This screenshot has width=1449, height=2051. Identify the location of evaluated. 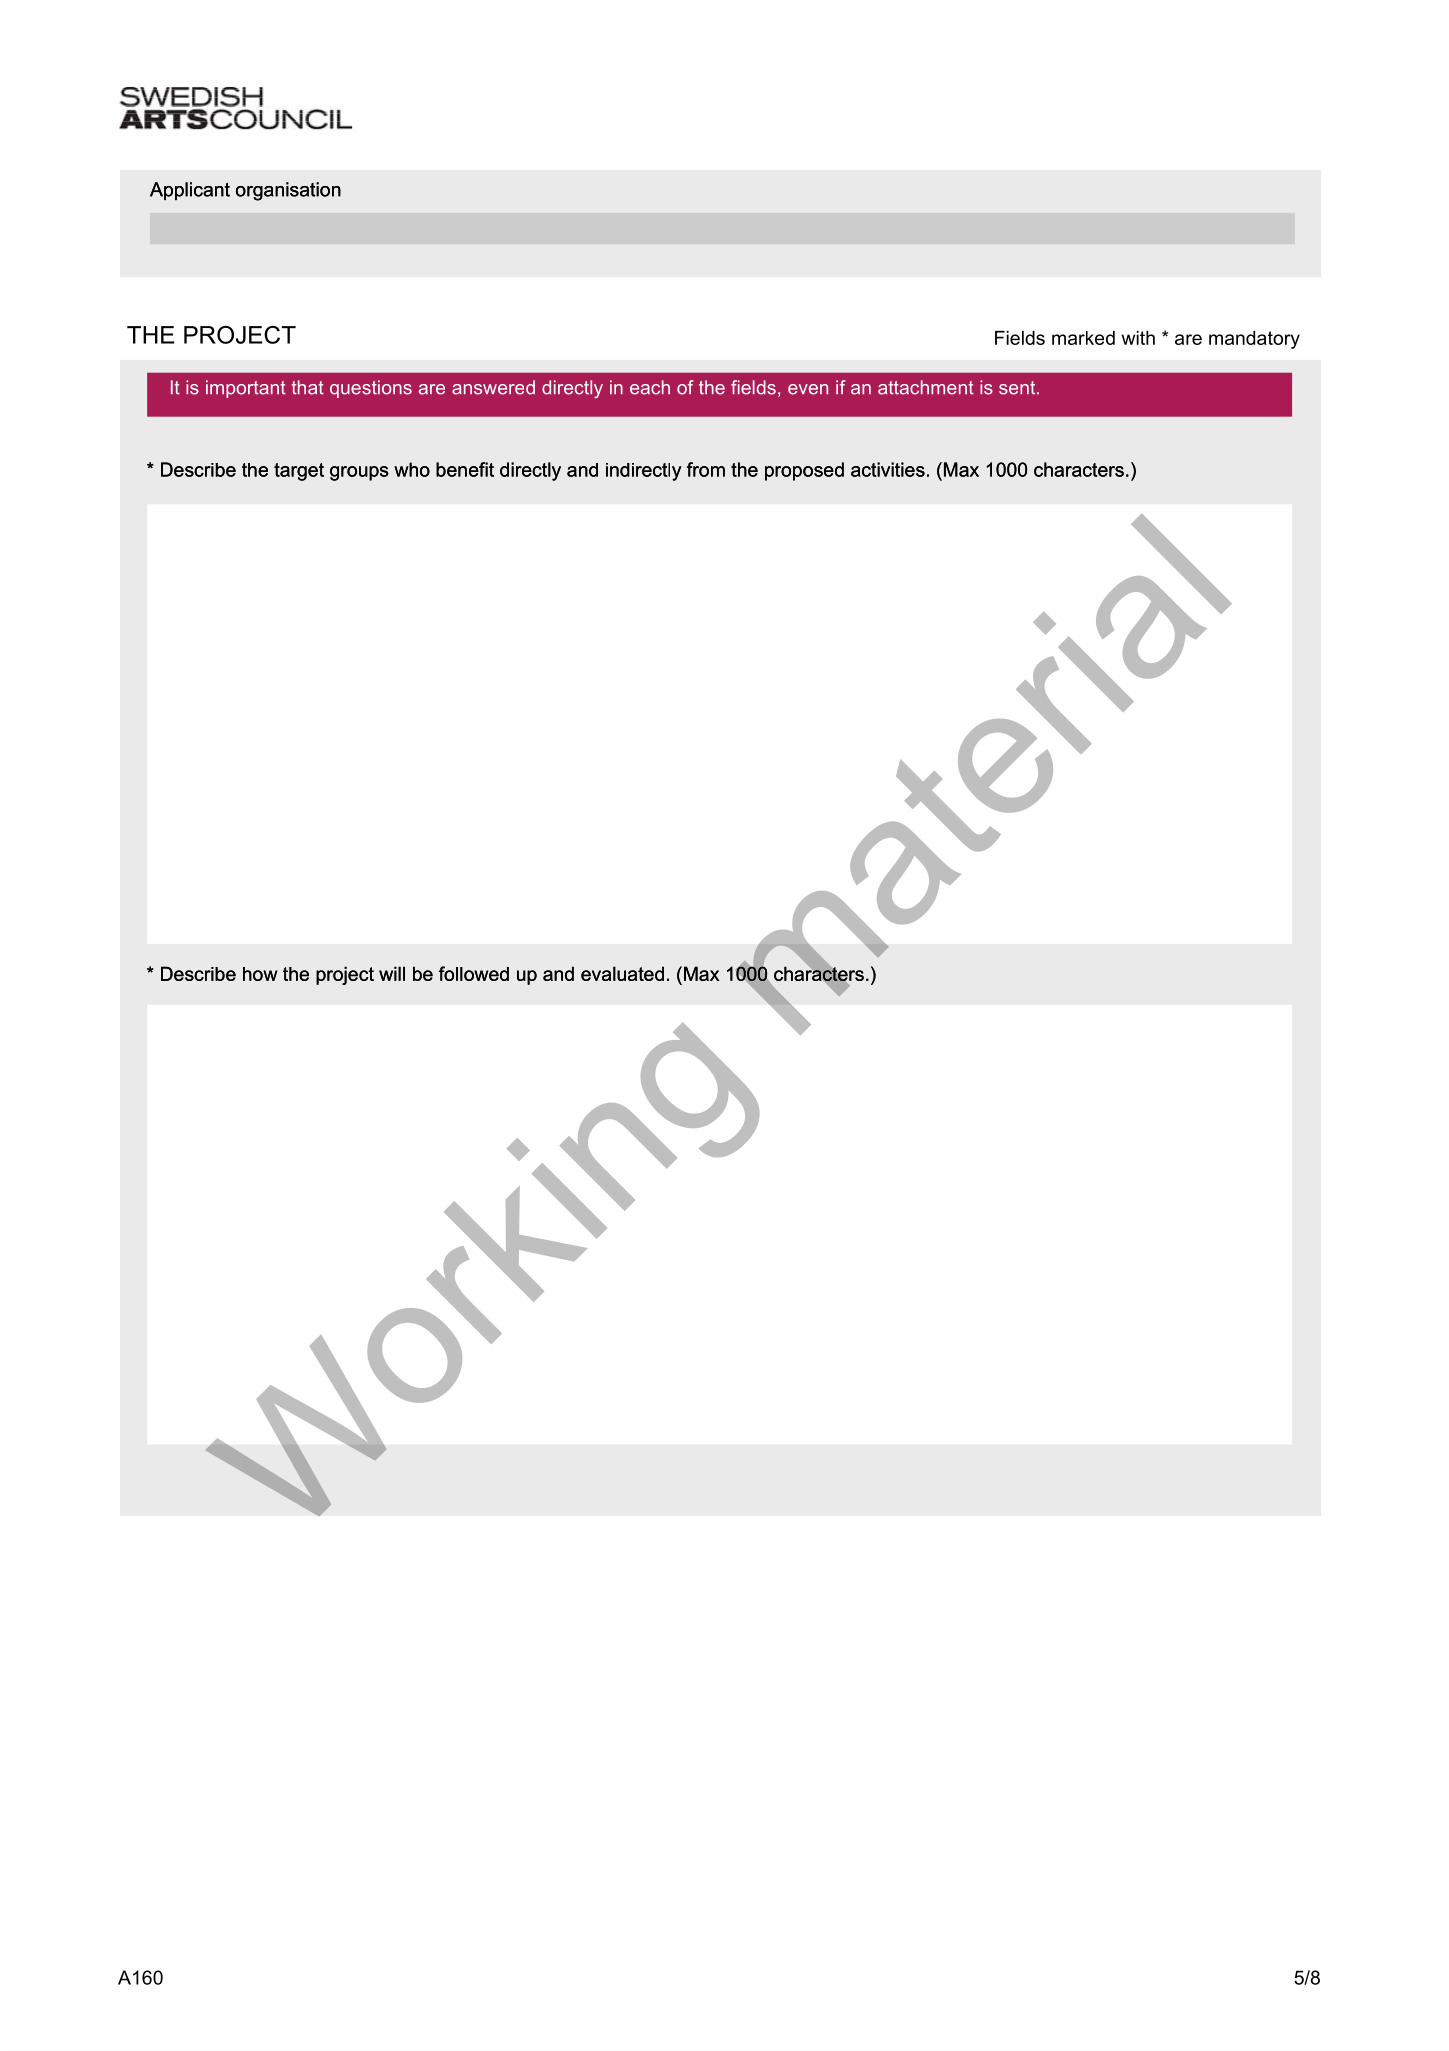
(622, 973).
